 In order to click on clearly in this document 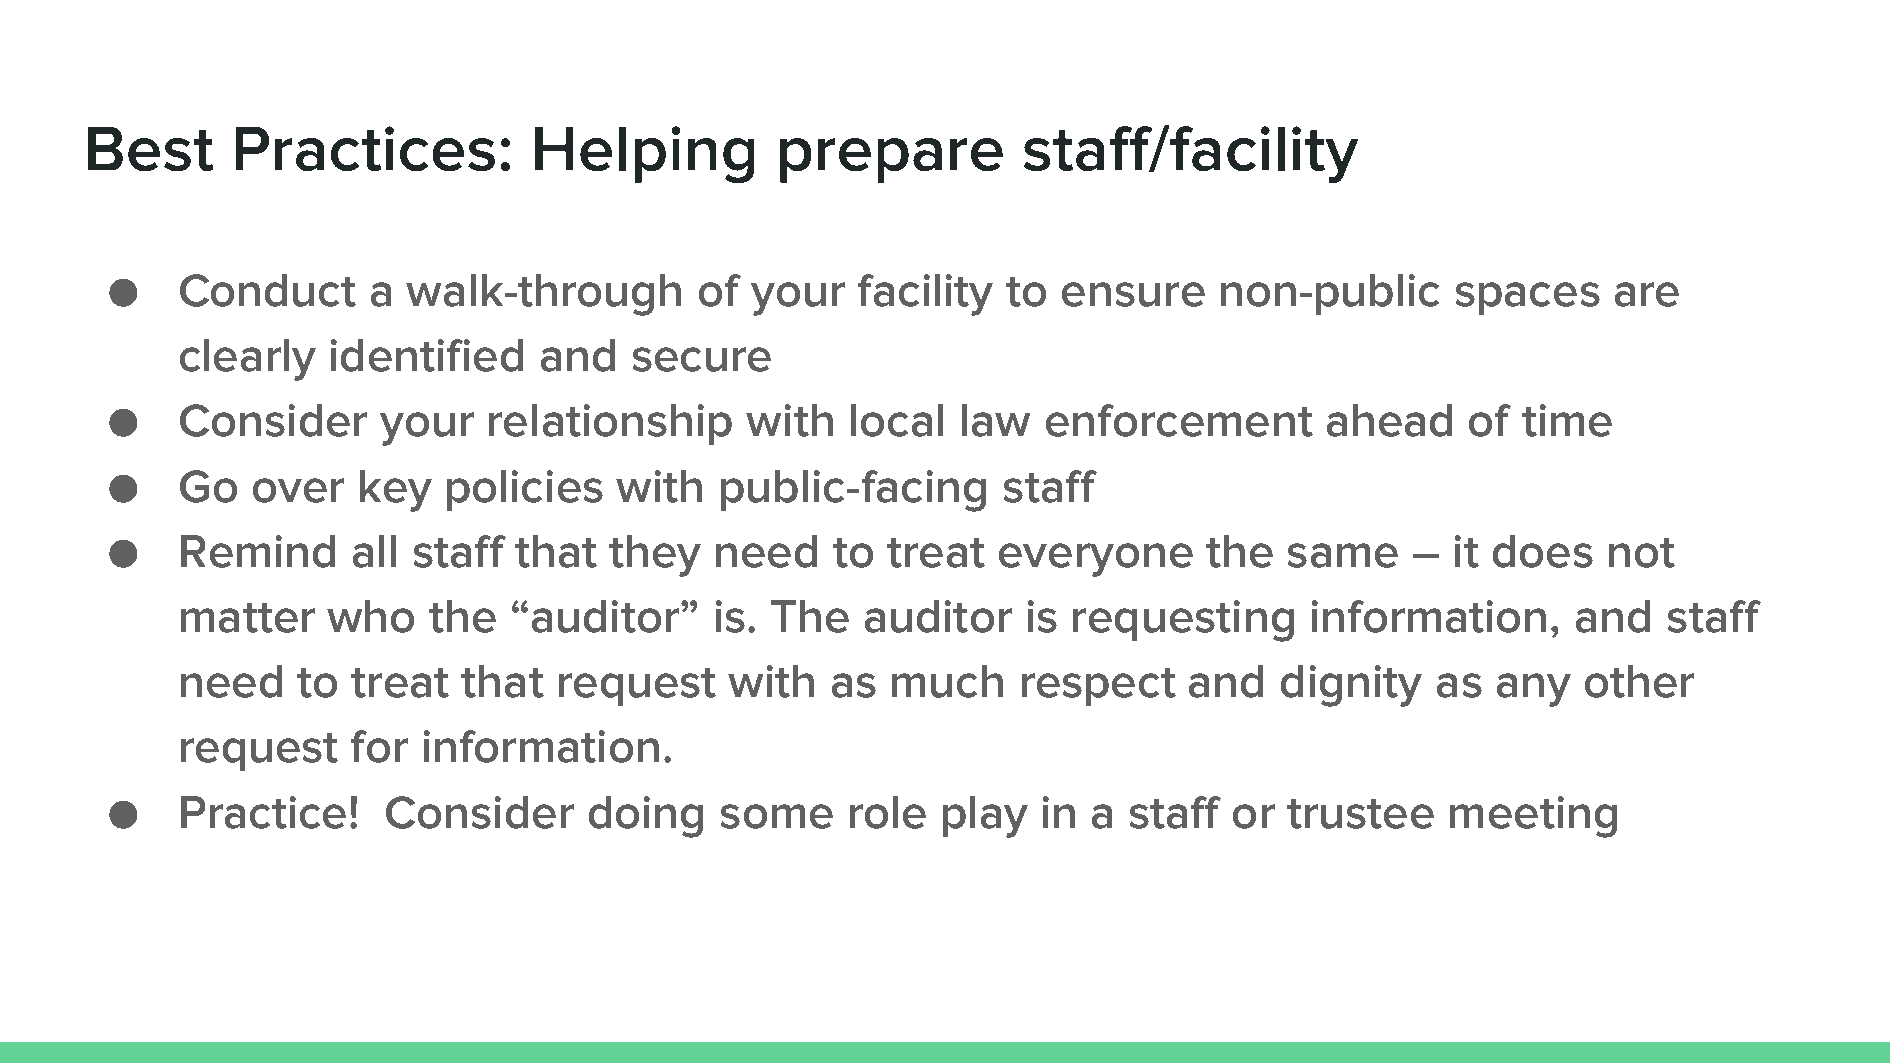, I will do `click(248, 360)`.
